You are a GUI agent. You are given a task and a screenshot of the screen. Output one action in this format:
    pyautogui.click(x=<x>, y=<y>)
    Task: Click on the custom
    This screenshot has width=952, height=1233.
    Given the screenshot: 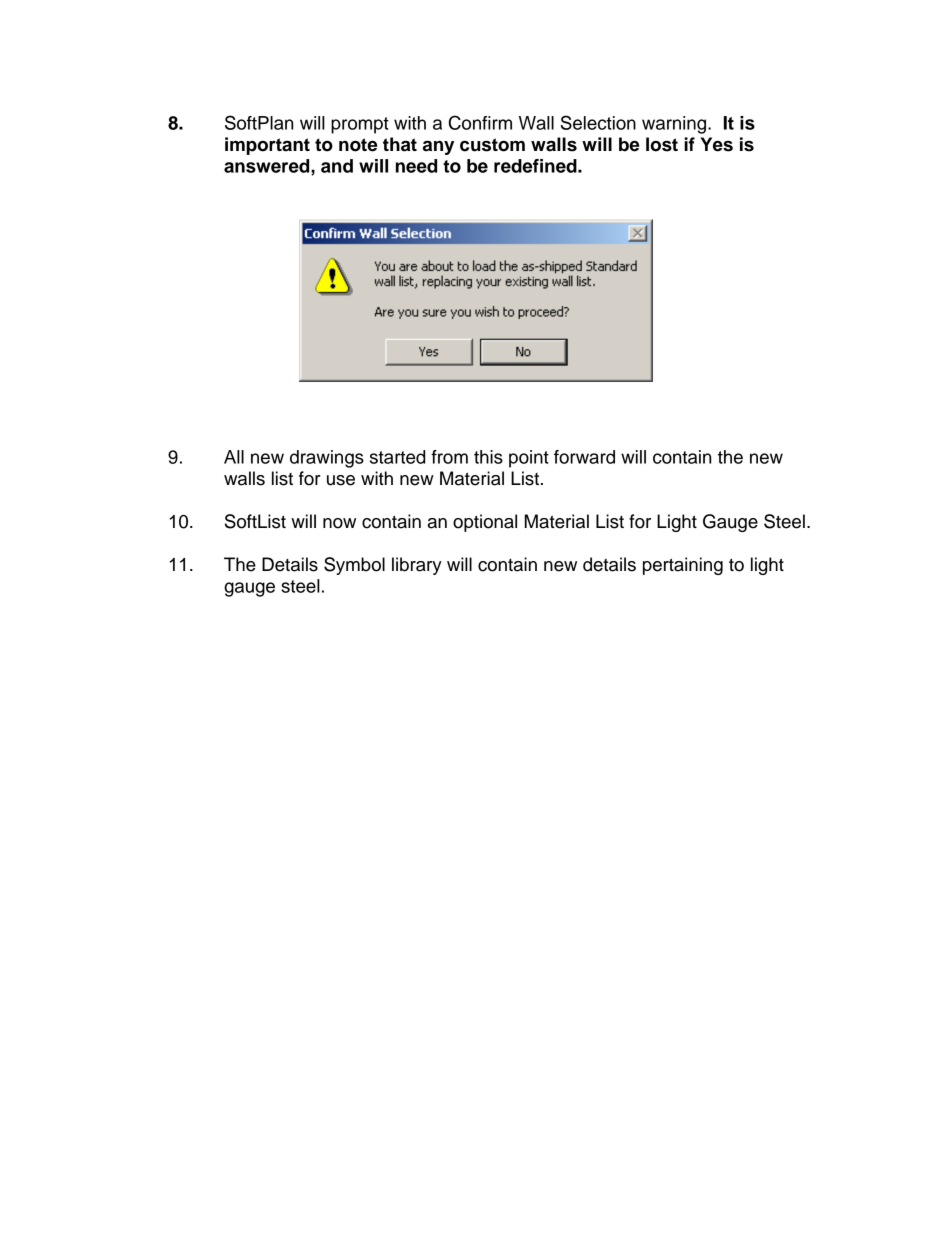 What is the action you would take?
    pyautogui.click(x=492, y=145)
